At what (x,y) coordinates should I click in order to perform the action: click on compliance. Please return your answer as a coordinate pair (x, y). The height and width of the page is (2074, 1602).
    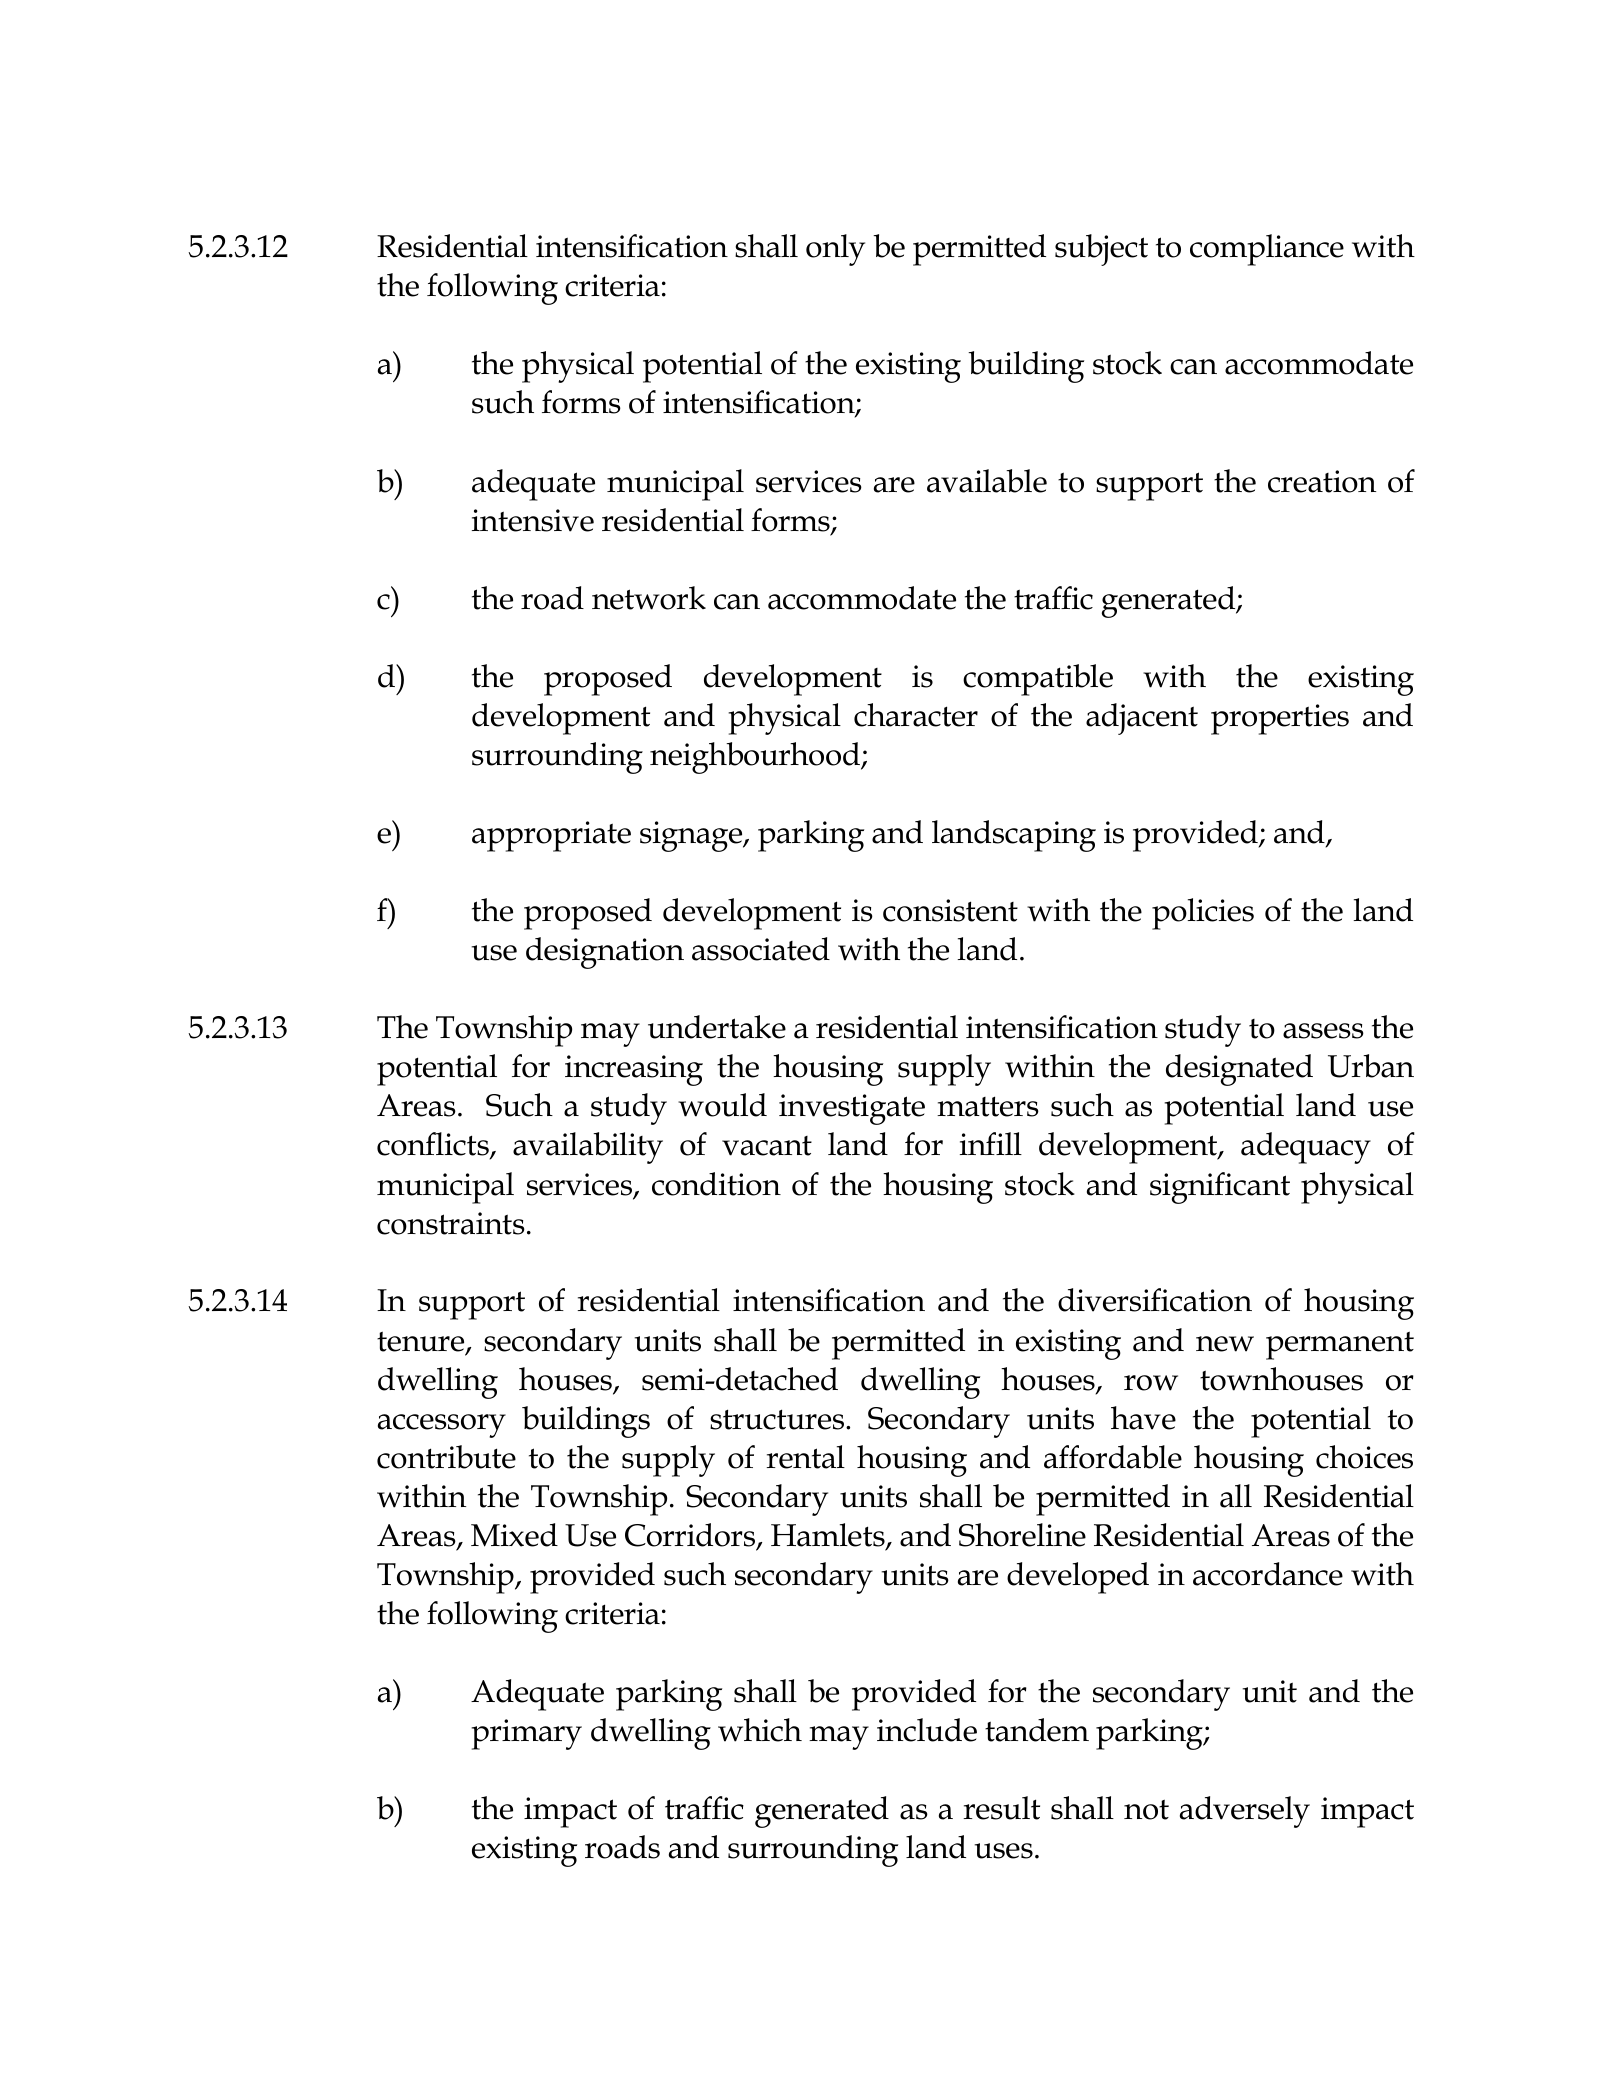
    Looking at the image, I should click on (1267, 250).
